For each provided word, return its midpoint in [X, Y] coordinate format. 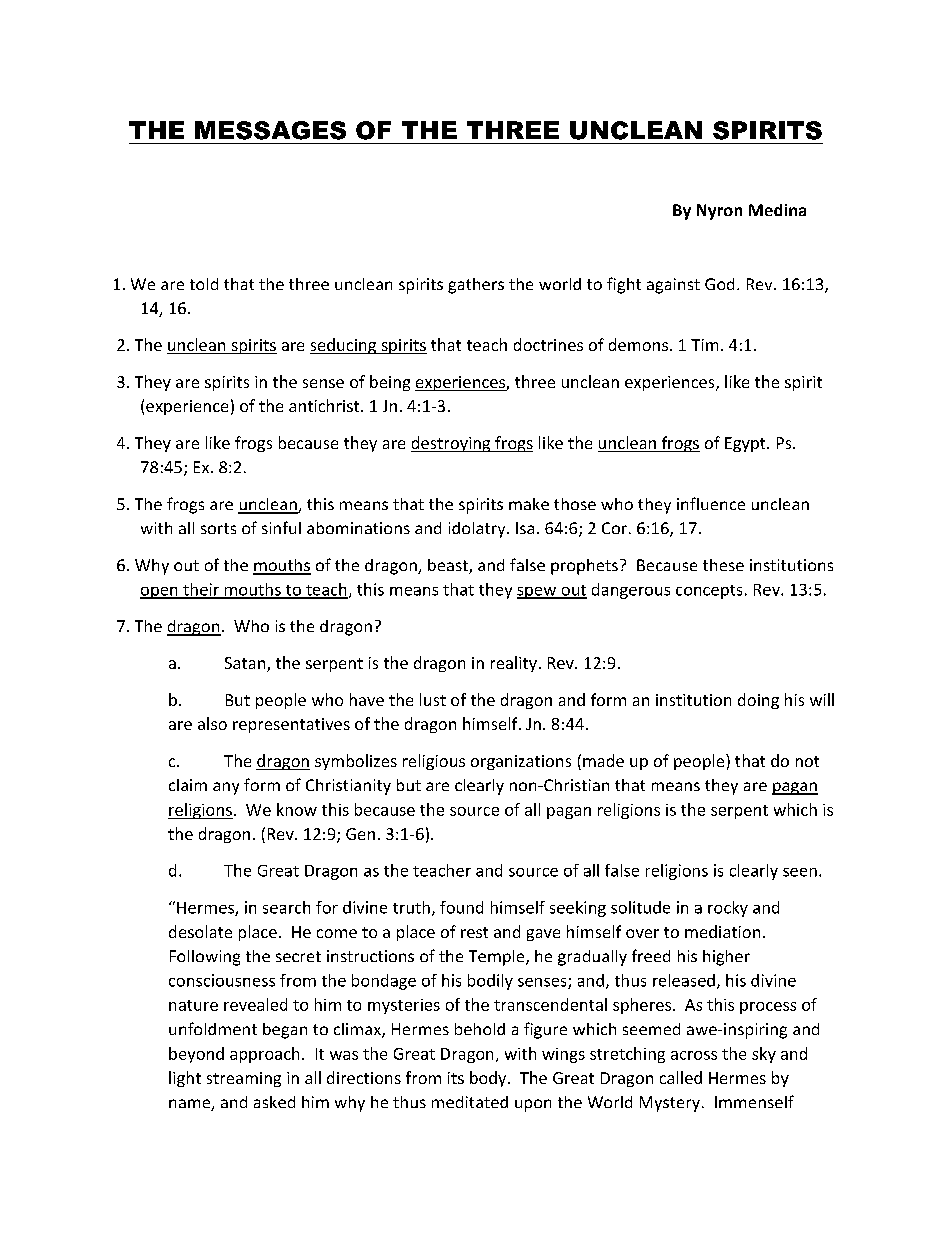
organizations [521, 762]
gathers [476, 286]
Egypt [746, 444]
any [226, 788]
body [489, 1079]
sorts [218, 528]
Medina [777, 210]
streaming [244, 1079]
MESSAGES [270, 130]
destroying [452, 444]
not [807, 761]
